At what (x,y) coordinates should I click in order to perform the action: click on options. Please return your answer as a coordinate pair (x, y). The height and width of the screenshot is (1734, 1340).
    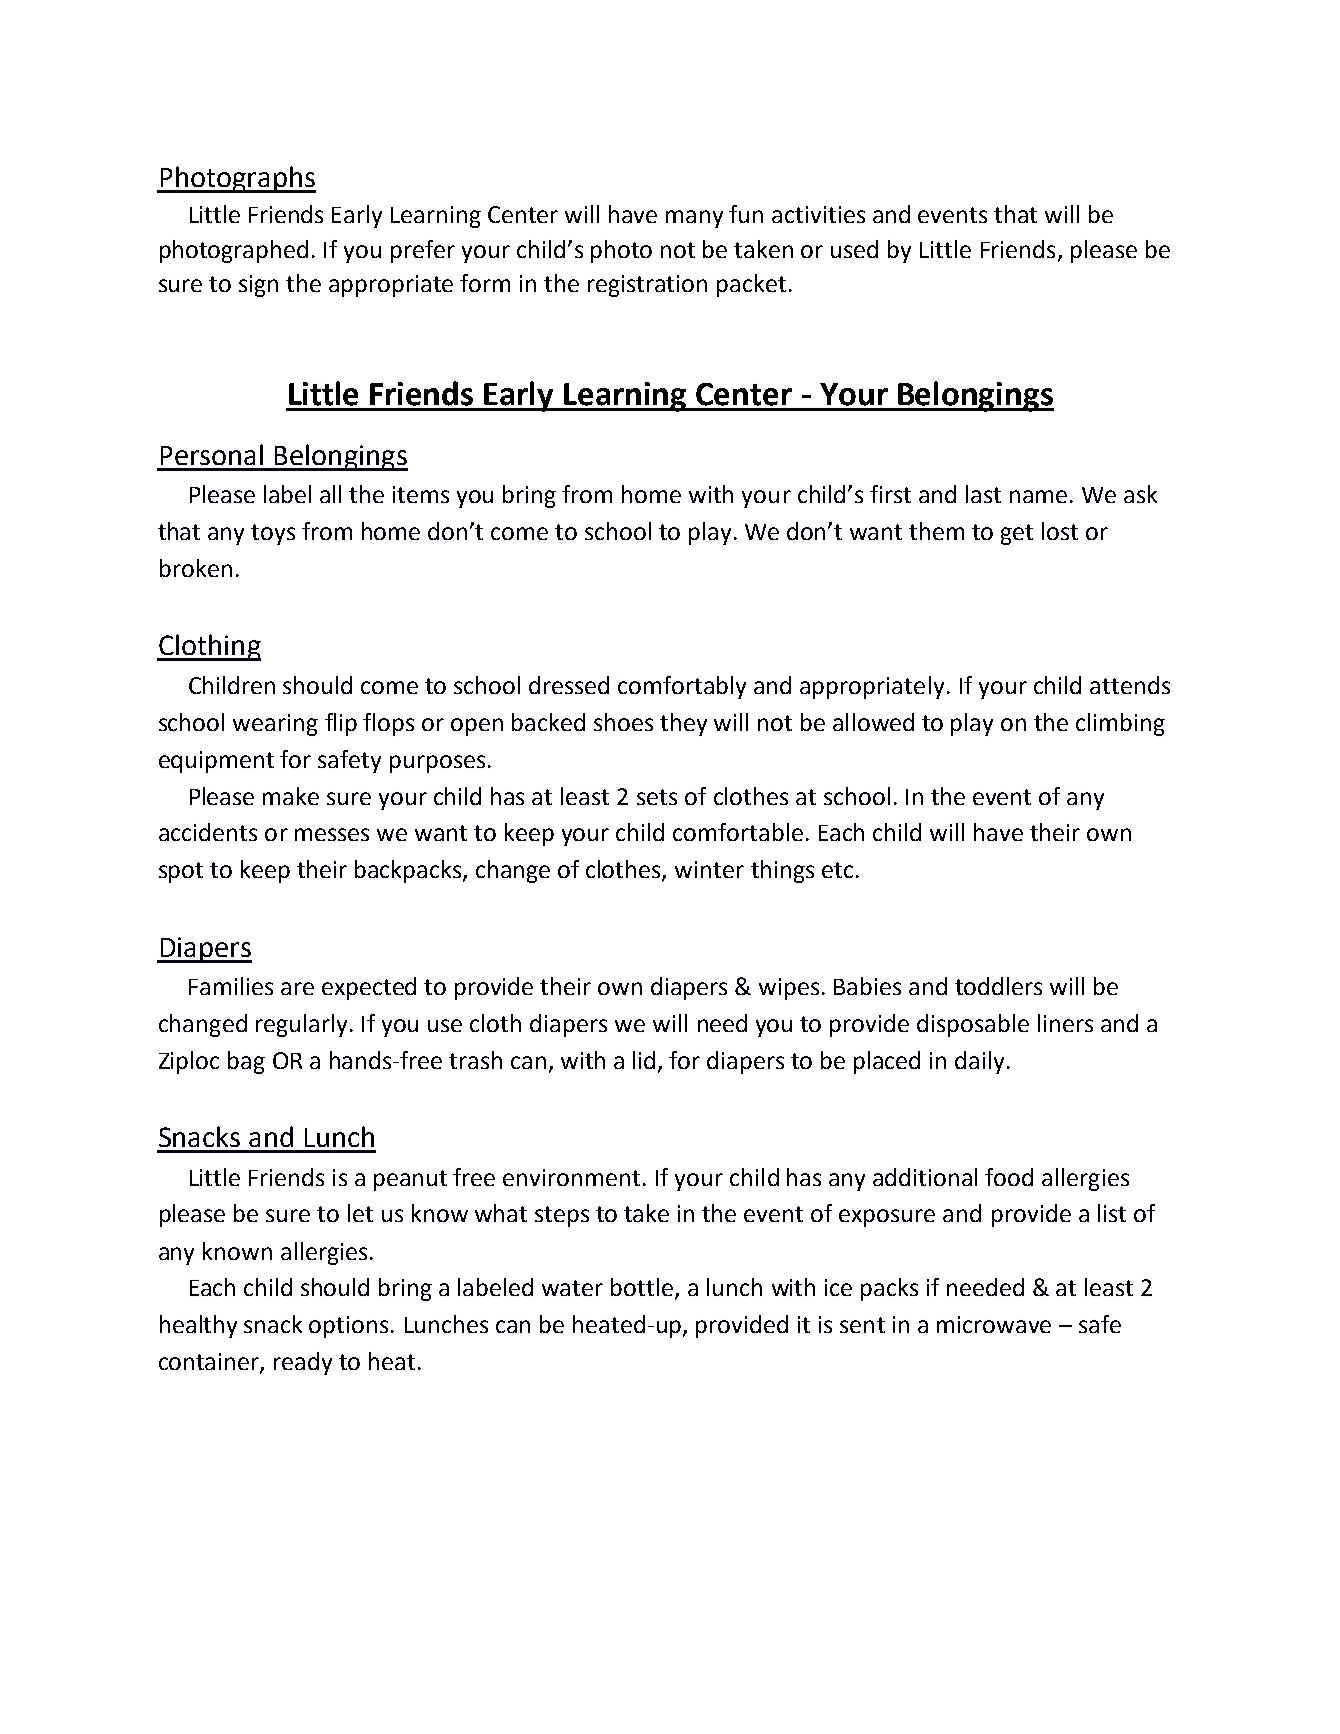
    Looking at the image, I should click on (348, 1327).
